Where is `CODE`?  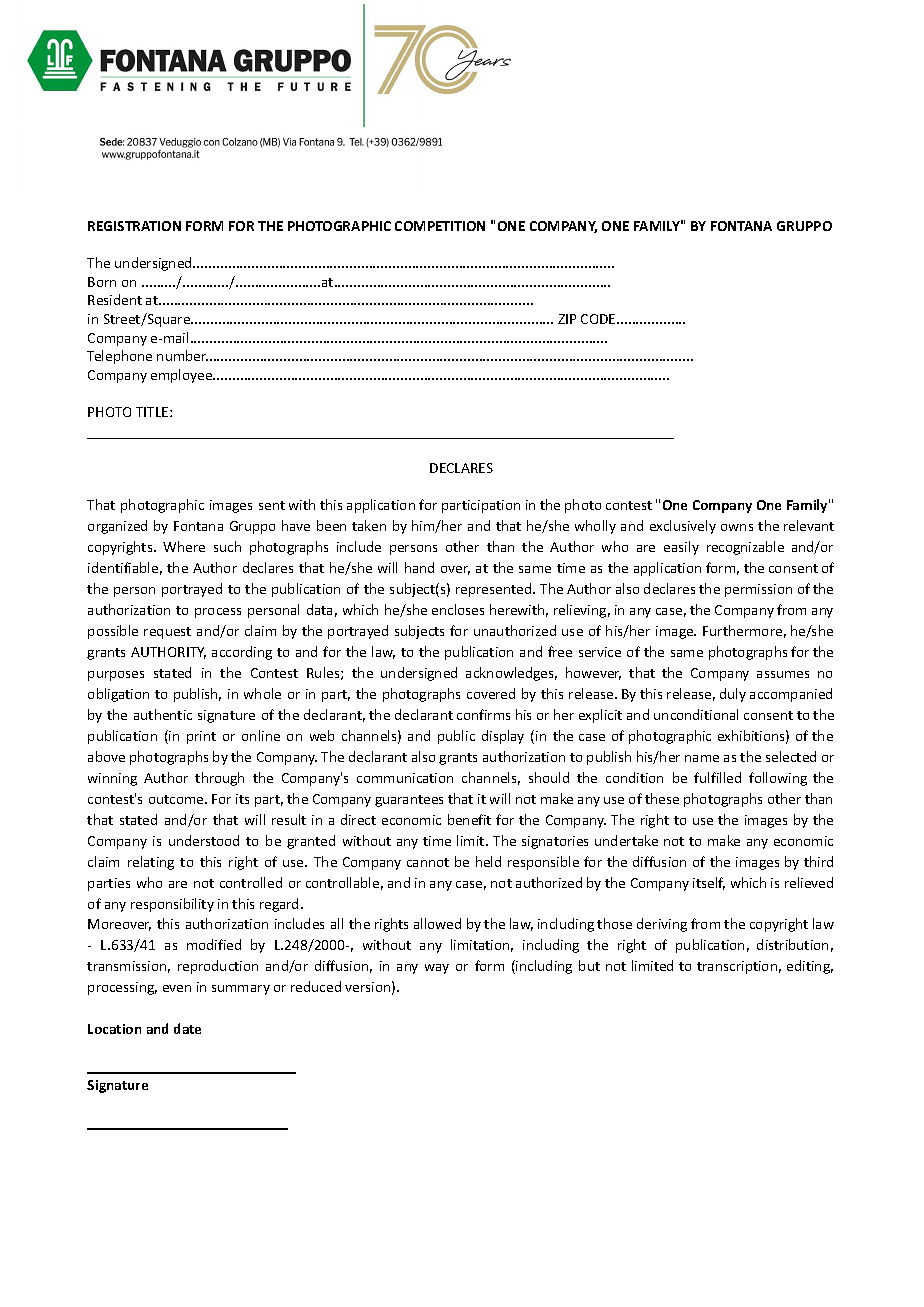 CODE is located at coordinates (599, 319).
